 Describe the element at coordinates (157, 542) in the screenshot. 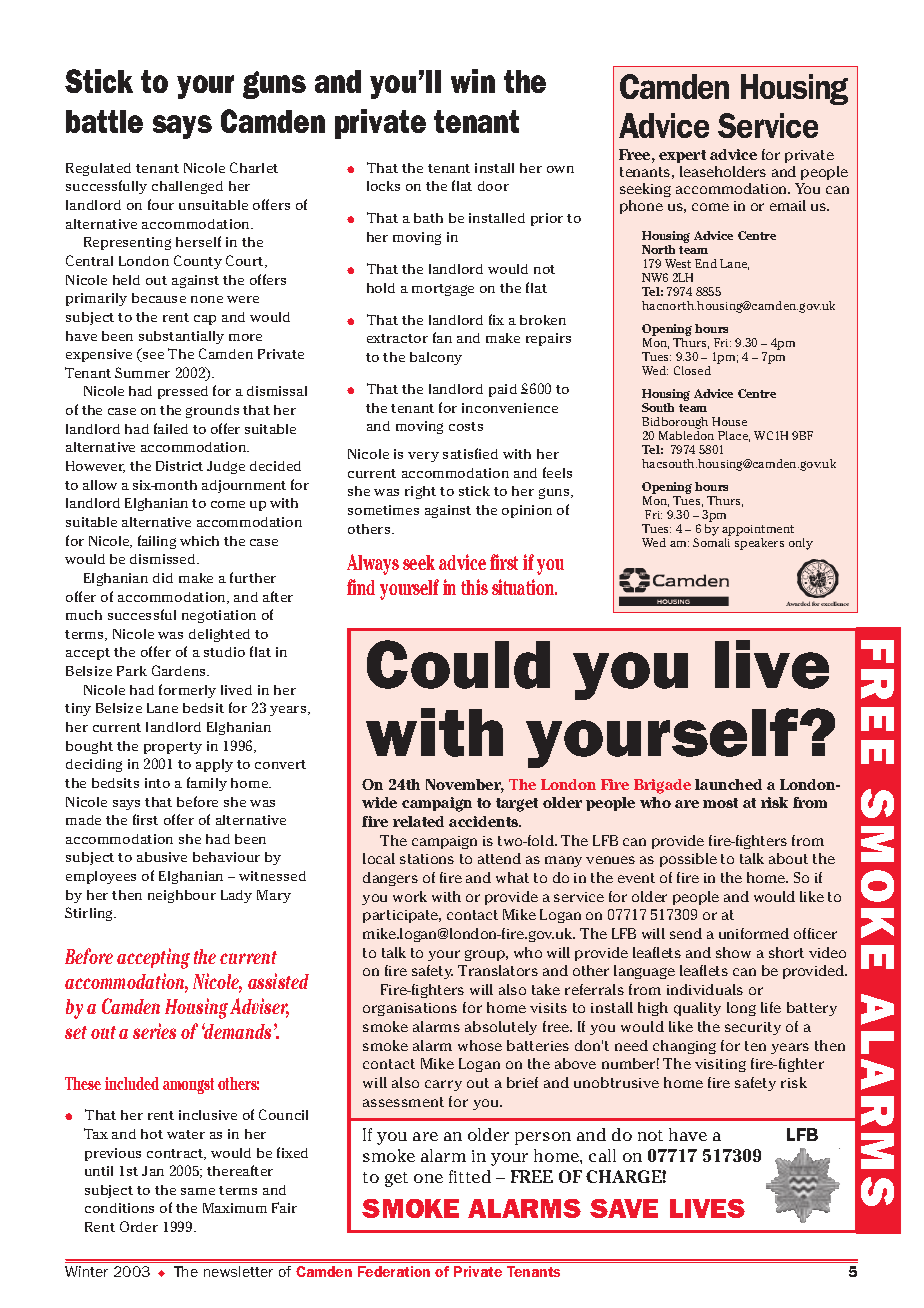

I see `failing` at that location.
